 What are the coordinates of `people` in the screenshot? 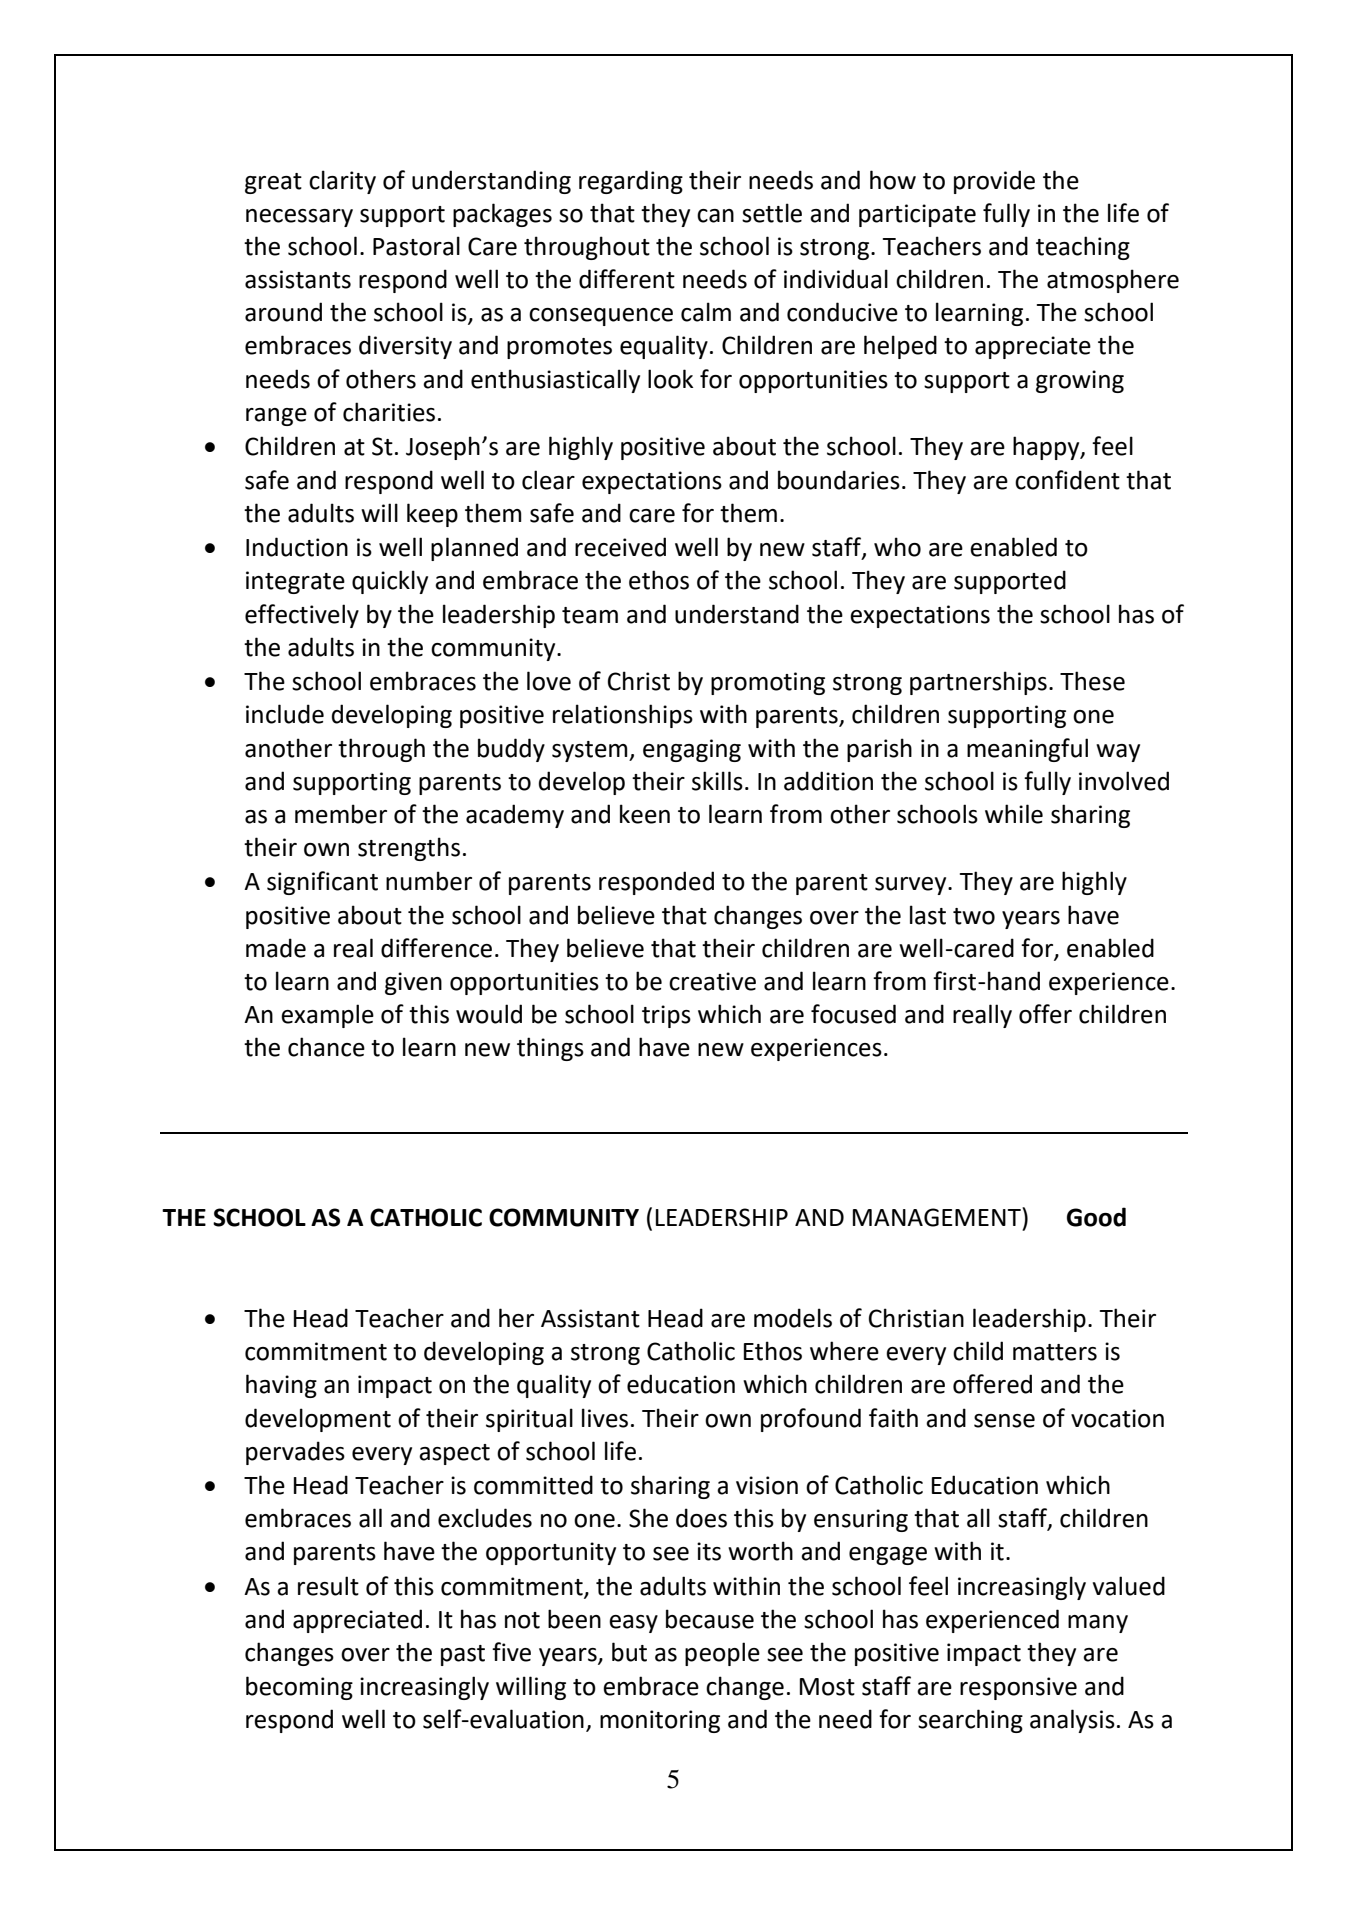 It's located at (722, 1654).
